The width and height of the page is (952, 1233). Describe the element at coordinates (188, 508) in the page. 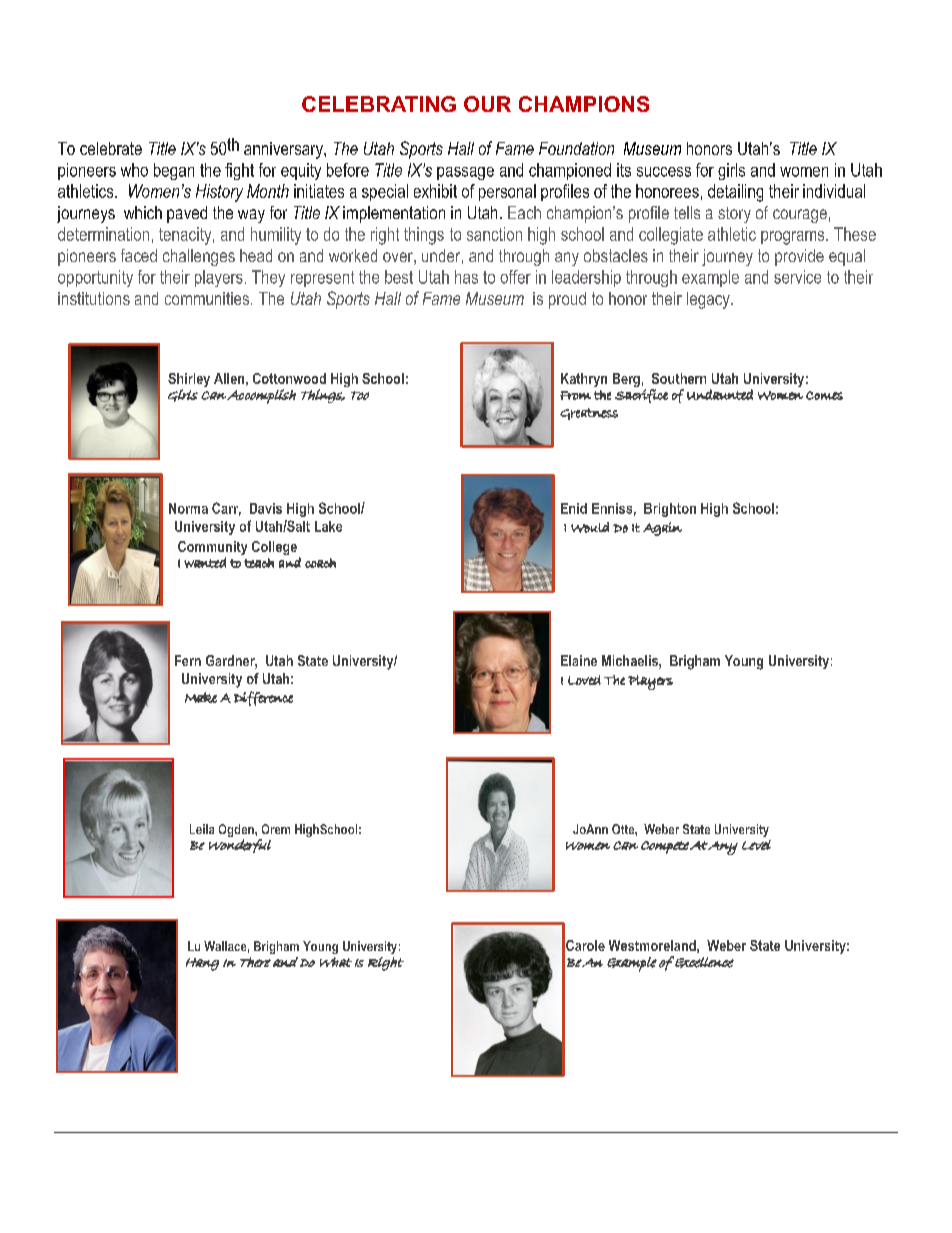

I see `Norma` at that location.
